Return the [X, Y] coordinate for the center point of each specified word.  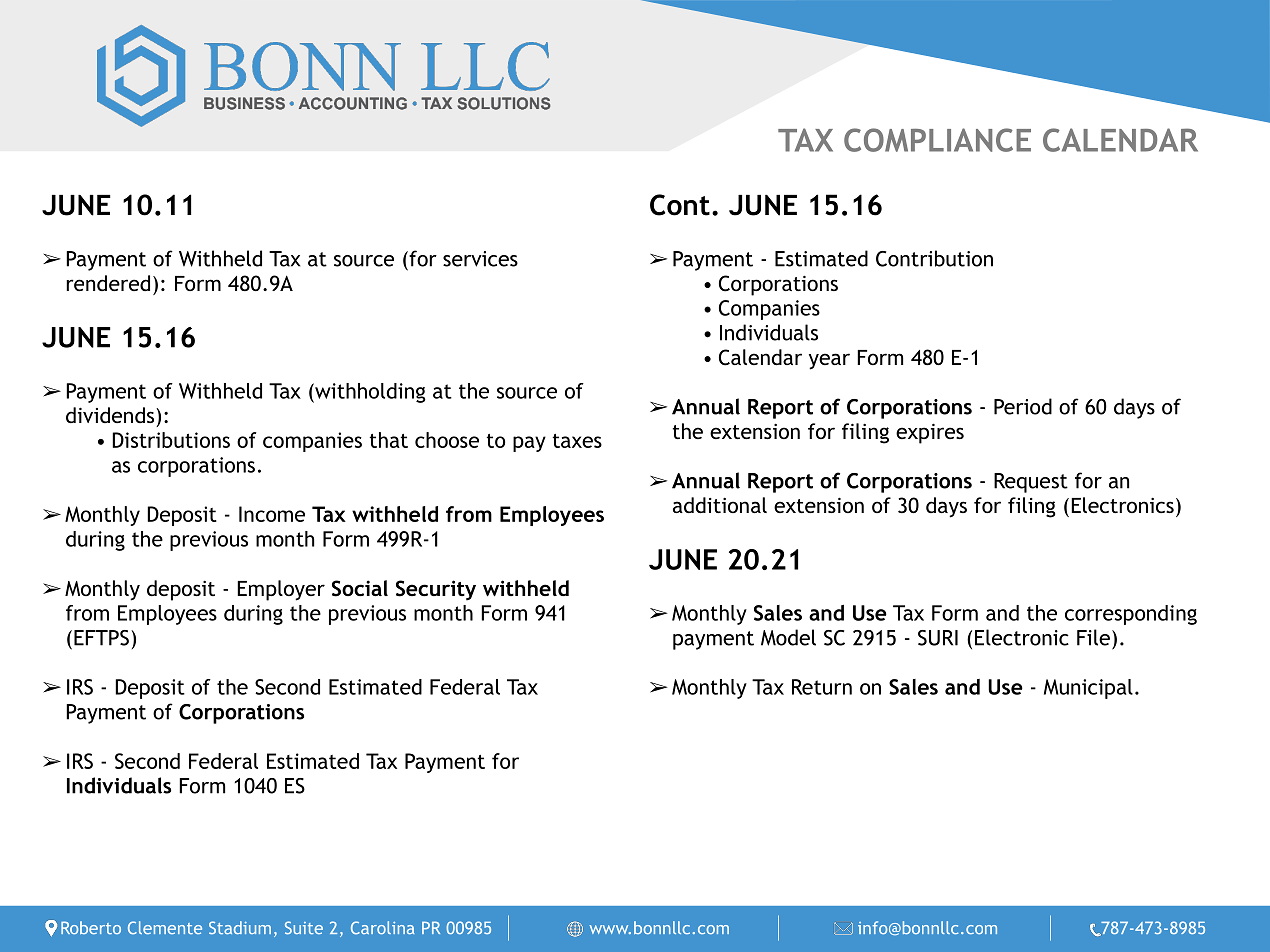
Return [822, 687]
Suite [304, 928]
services [480, 259]
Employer [281, 590]
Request [1031, 483]
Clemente [165, 928]
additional [720, 505]
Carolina [382, 928]
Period [1023, 406]
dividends [111, 415]
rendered [108, 283]
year [829, 361]
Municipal [1088, 689]
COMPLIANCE [937, 140]
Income [272, 514]
